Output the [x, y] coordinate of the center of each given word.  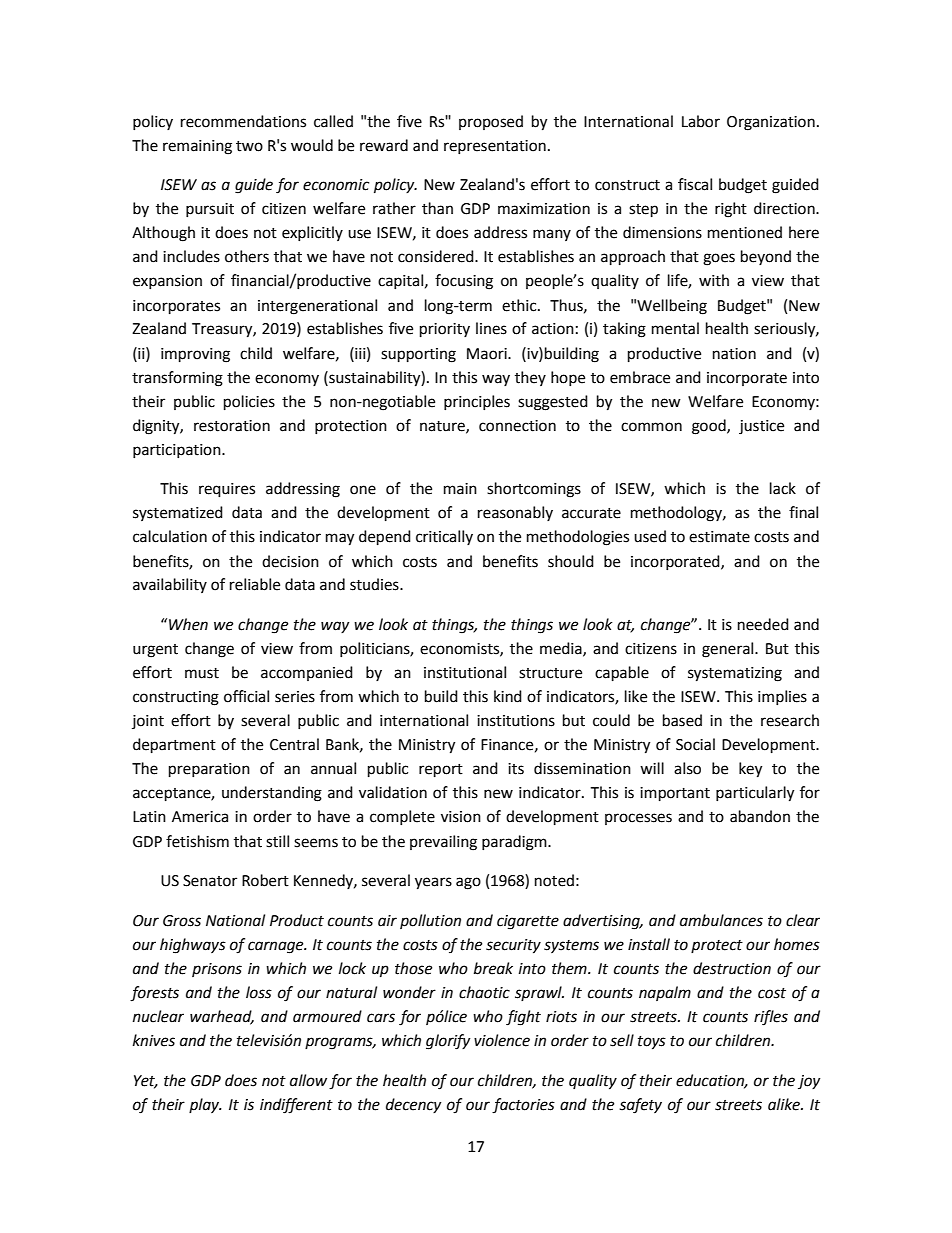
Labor [701, 121]
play [205, 1105]
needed [763, 624]
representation [495, 147]
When [188, 624]
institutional [465, 672]
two [249, 146]
